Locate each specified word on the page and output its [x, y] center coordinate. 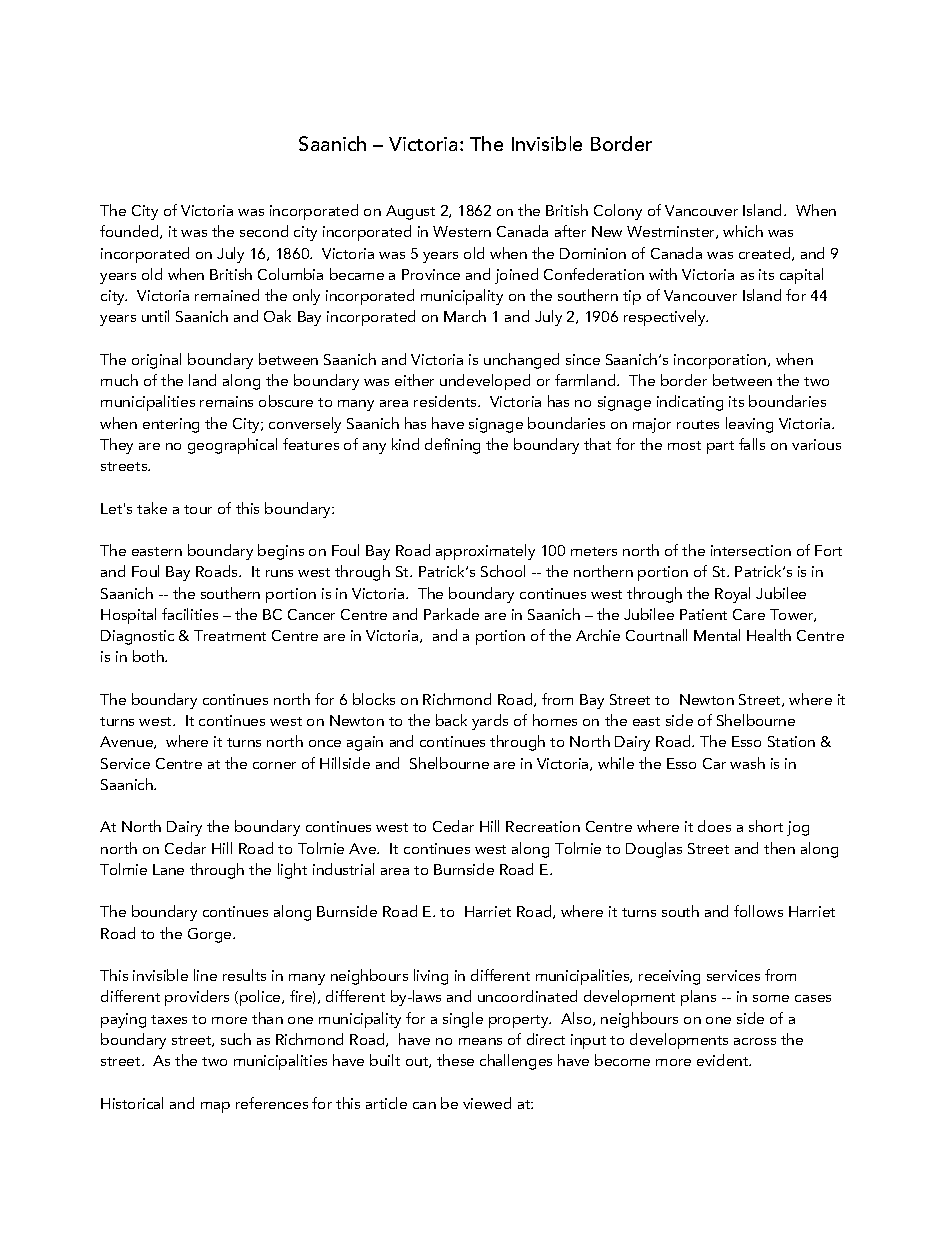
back [451, 720]
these [455, 1060]
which [743, 231]
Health [769, 635]
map [215, 1107]
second [264, 231]
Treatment [230, 635]
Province [431, 274]
